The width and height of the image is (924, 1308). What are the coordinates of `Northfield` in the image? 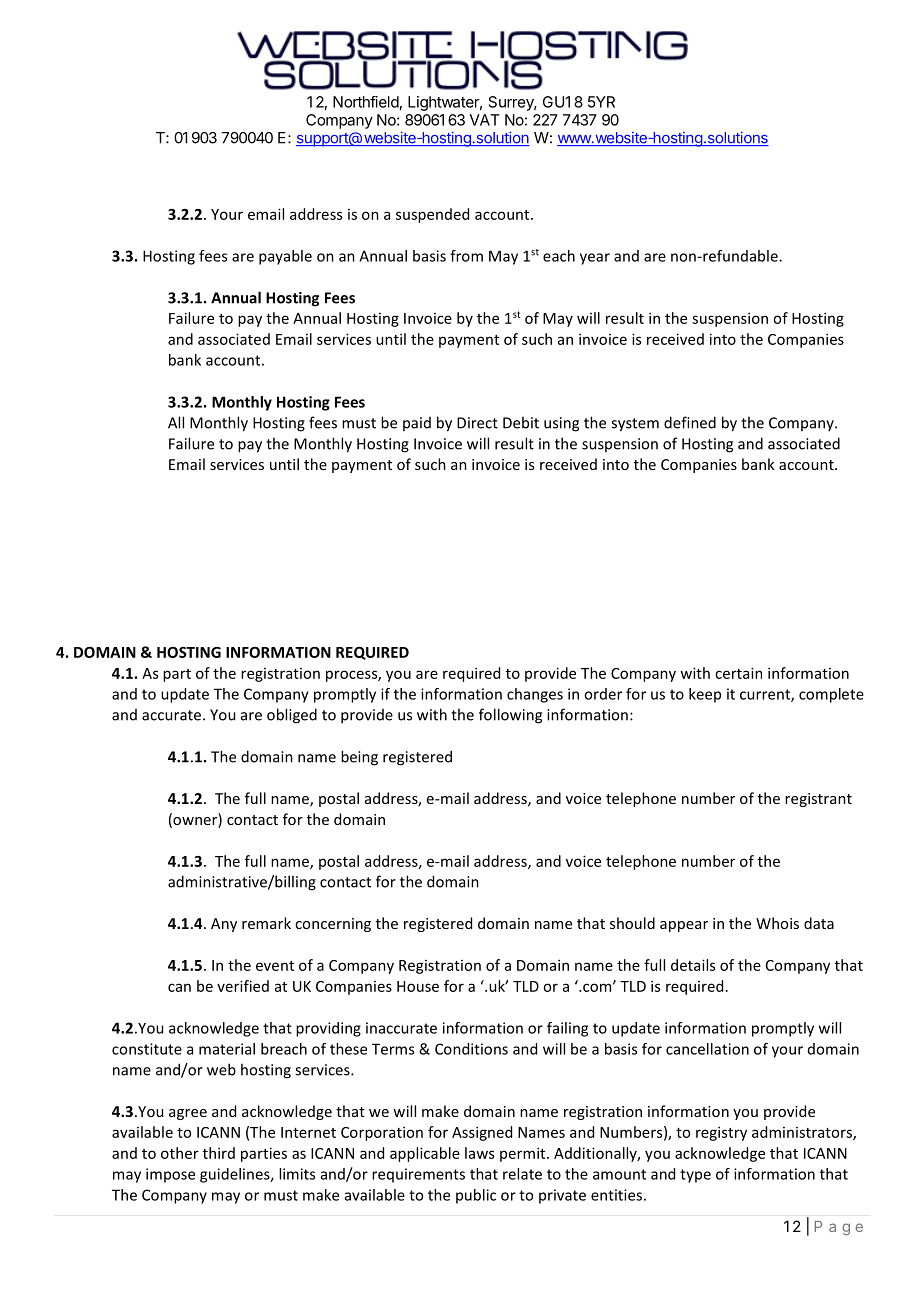 It's located at (366, 102).
